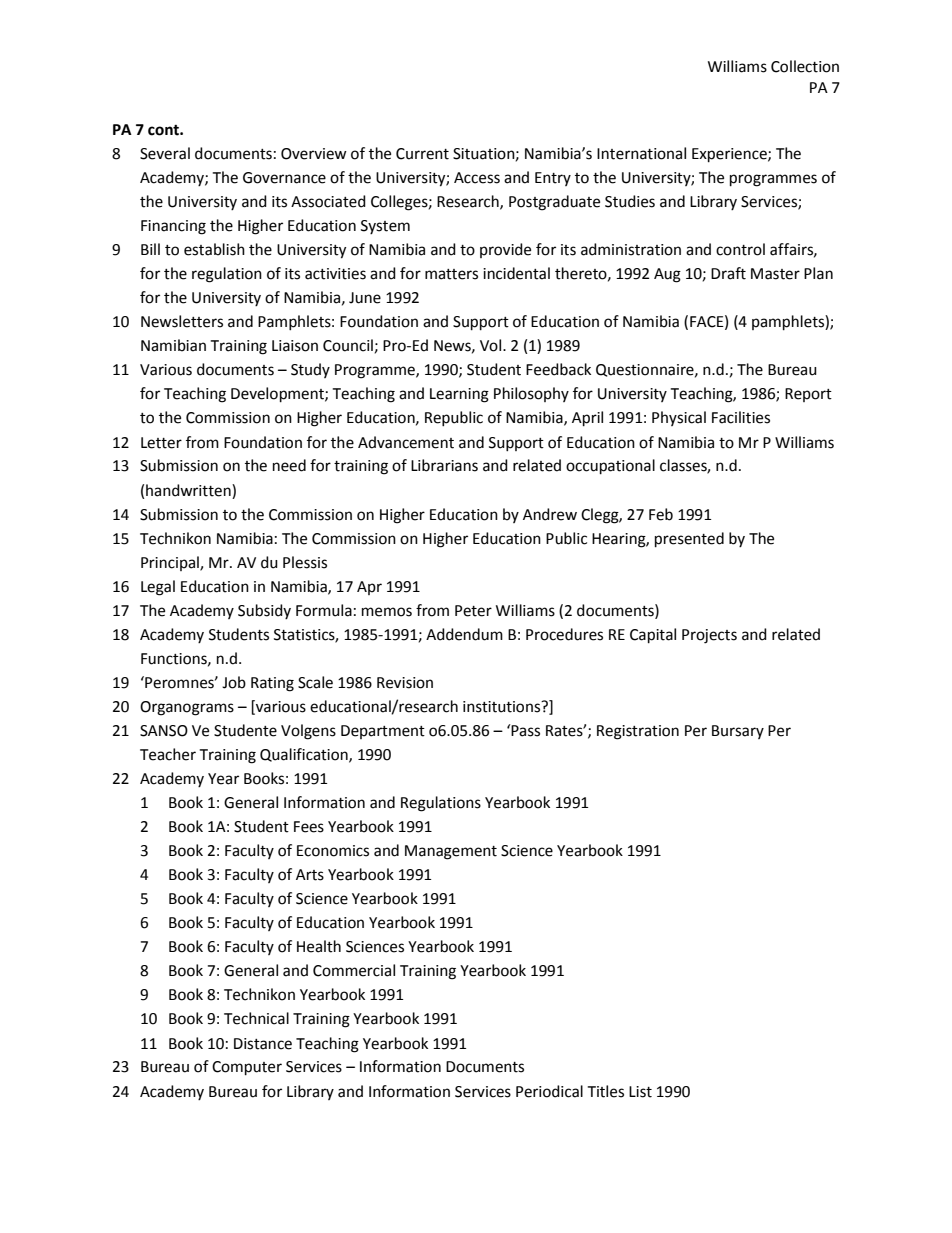  Describe the element at coordinates (234, 682) in the image. I see `Job` at that location.
